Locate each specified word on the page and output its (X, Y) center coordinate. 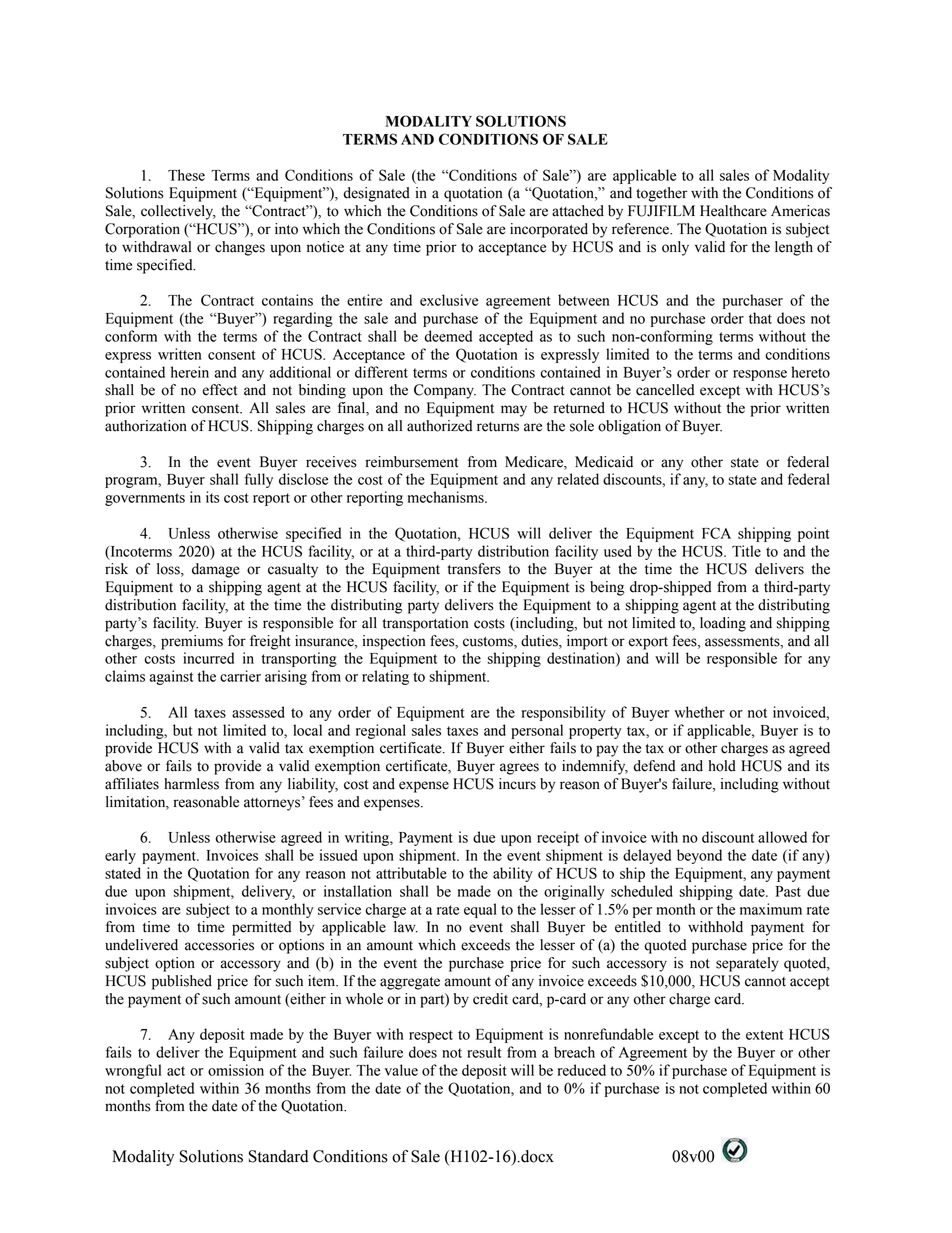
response (760, 375)
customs (489, 642)
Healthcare (733, 211)
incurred (208, 658)
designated (376, 194)
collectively (178, 212)
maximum (771, 909)
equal (480, 910)
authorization (146, 426)
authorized (439, 426)
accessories (219, 945)
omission (236, 1070)
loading (723, 624)
